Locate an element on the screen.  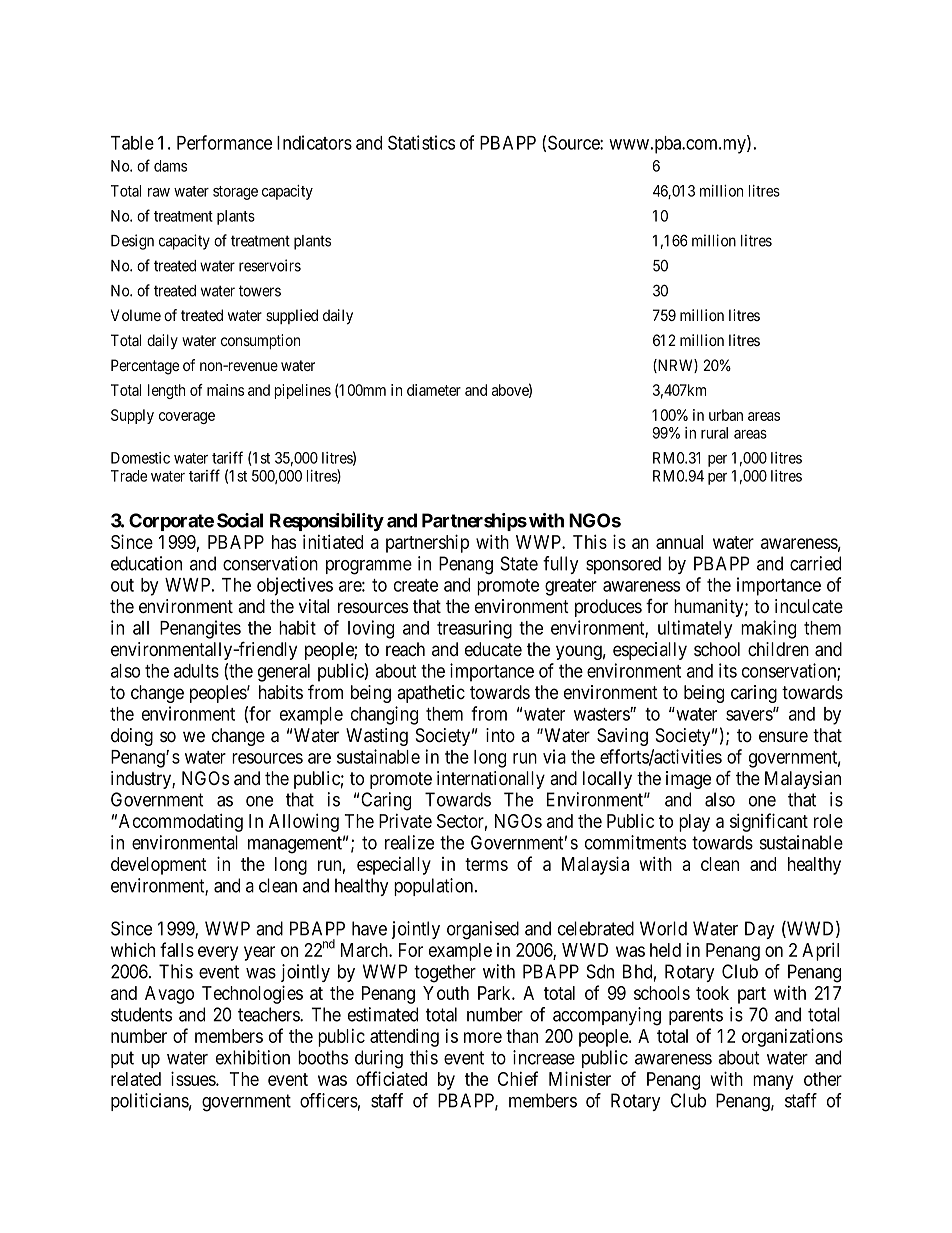
rural is located at coordinates (714, 433).
